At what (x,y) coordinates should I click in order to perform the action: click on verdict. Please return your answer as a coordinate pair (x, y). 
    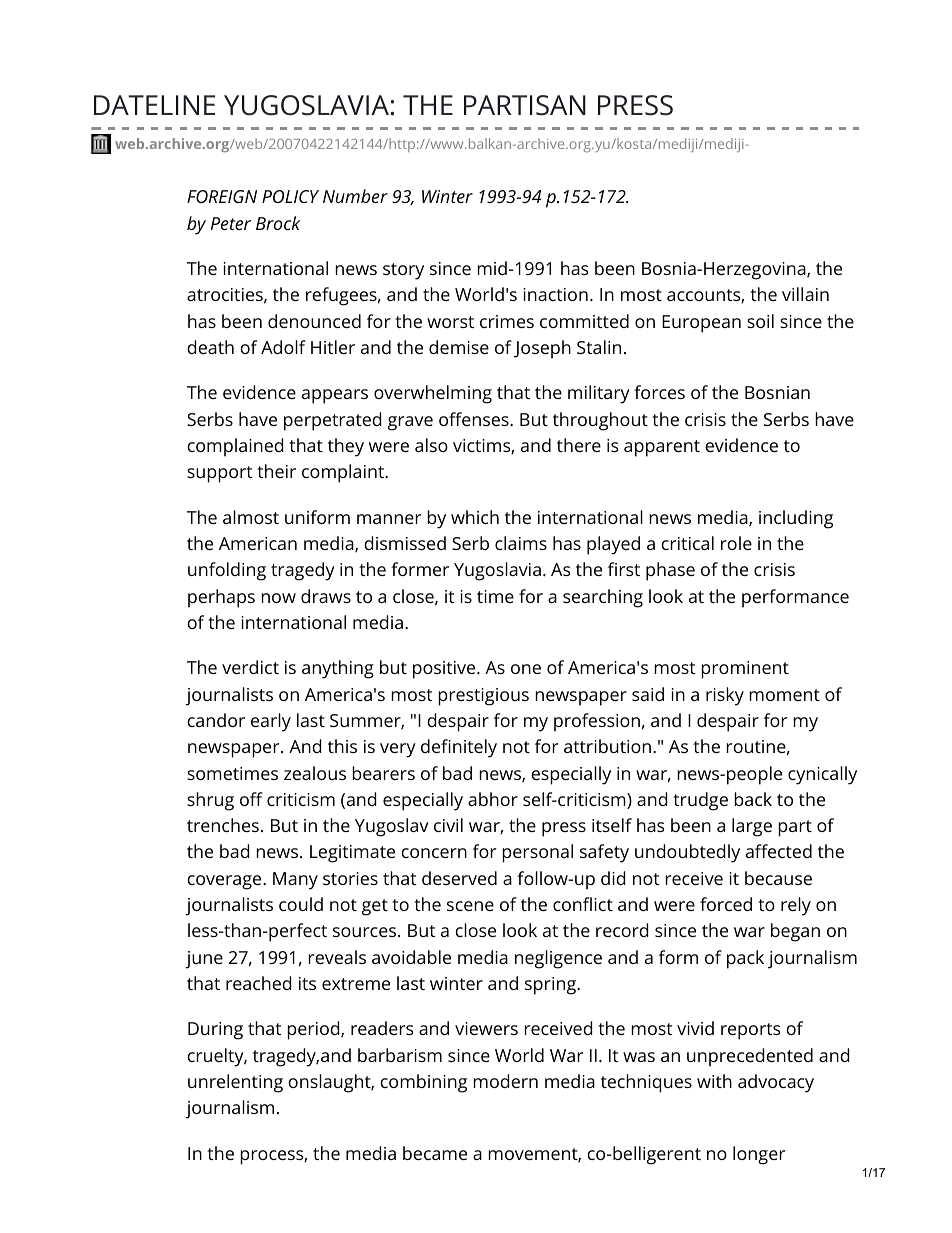
    Looking at the image, I should click on (250, 667).
